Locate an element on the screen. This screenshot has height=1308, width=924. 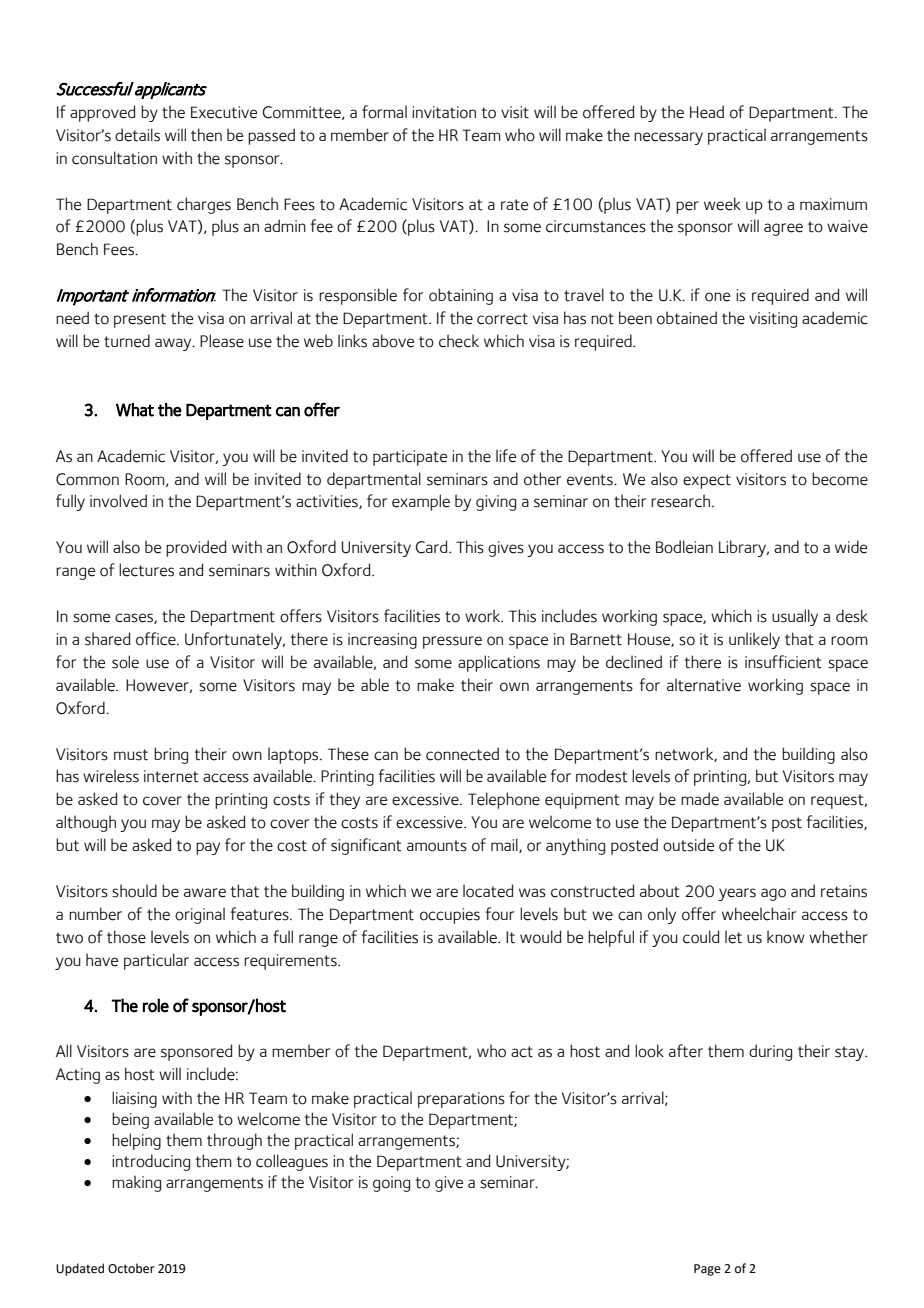
occupies is located at coordinates (450, 916).
